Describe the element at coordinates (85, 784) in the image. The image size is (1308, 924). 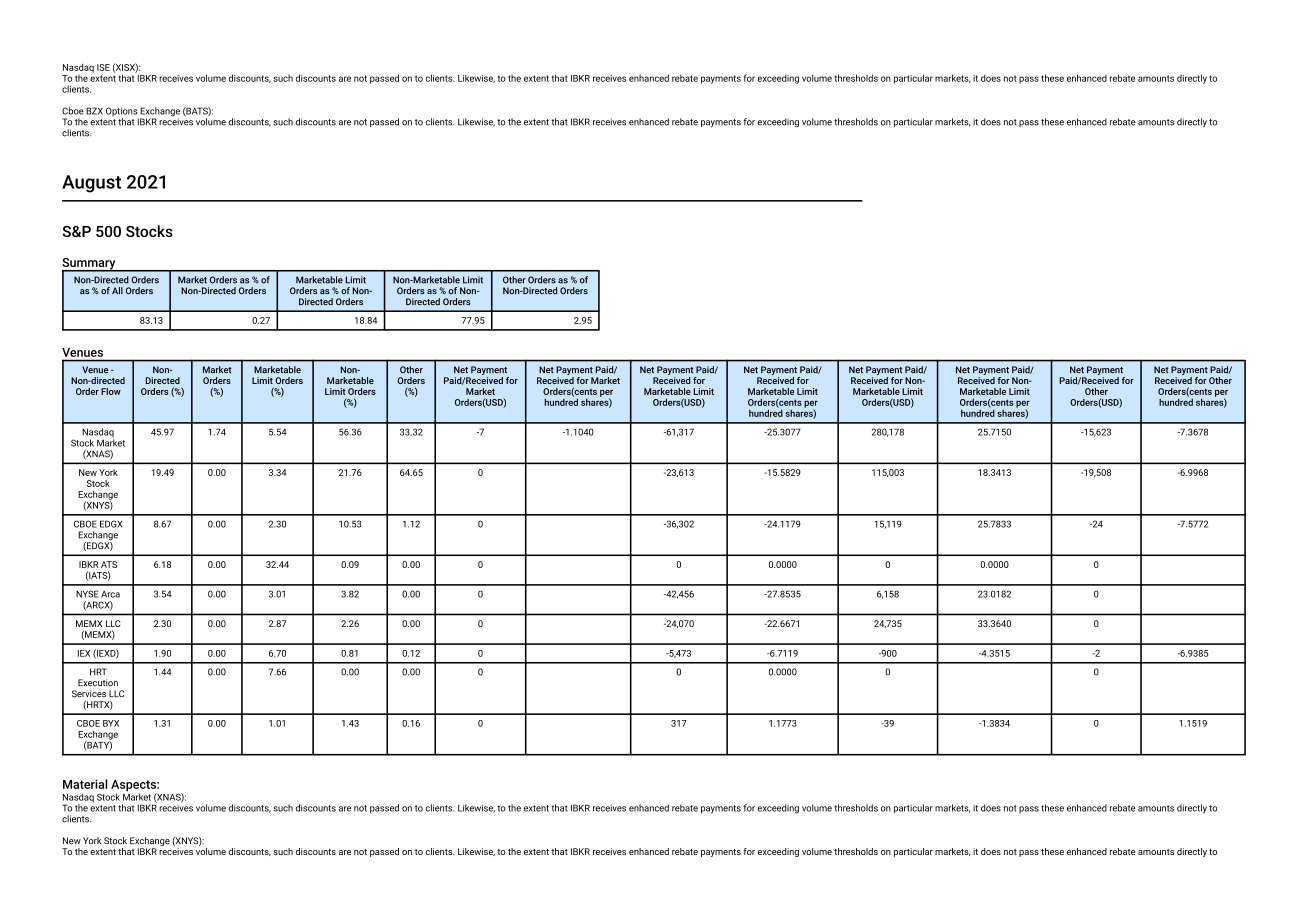
I see `Material` at that location.
